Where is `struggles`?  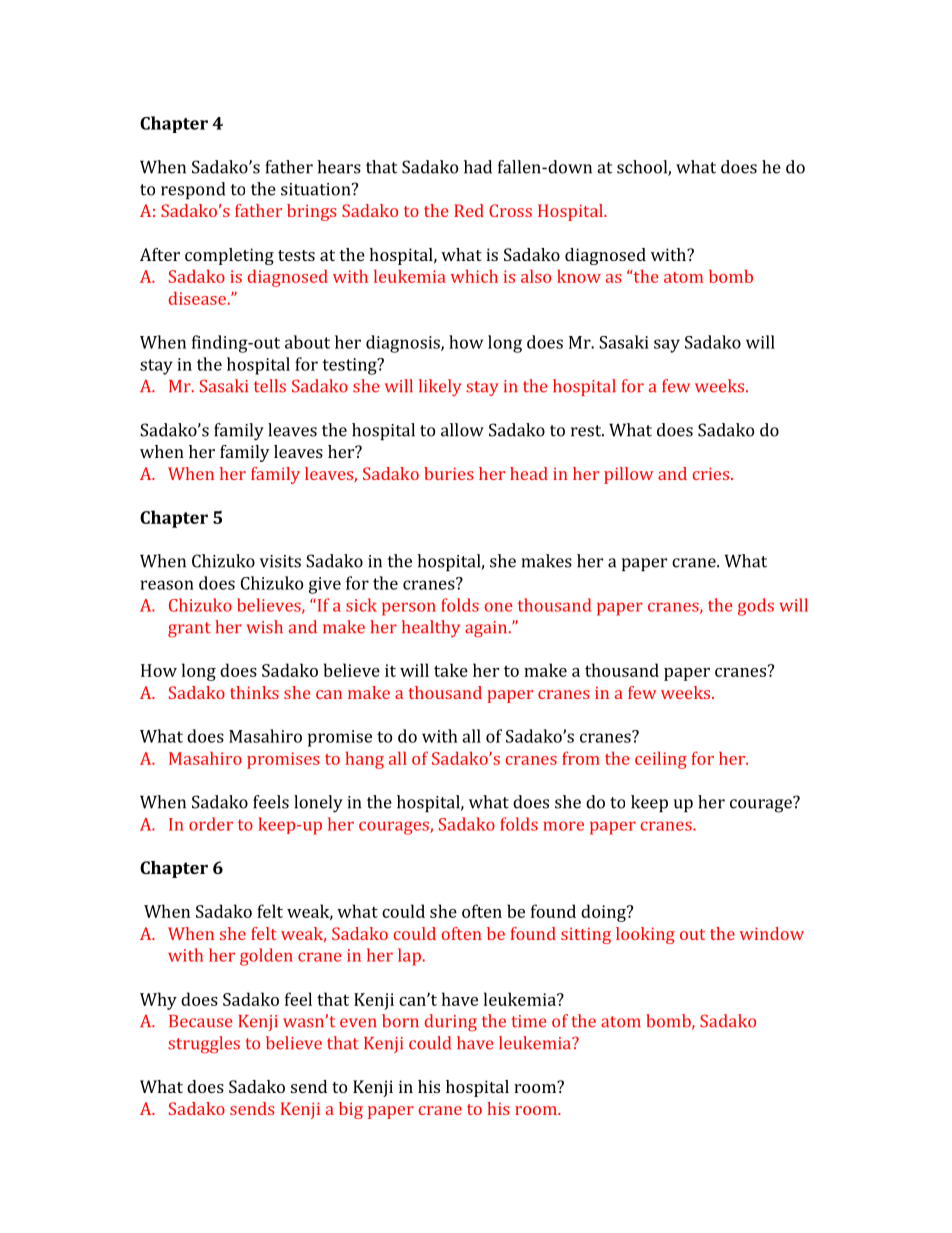 struggles is located at coordinates (204, 1045).
